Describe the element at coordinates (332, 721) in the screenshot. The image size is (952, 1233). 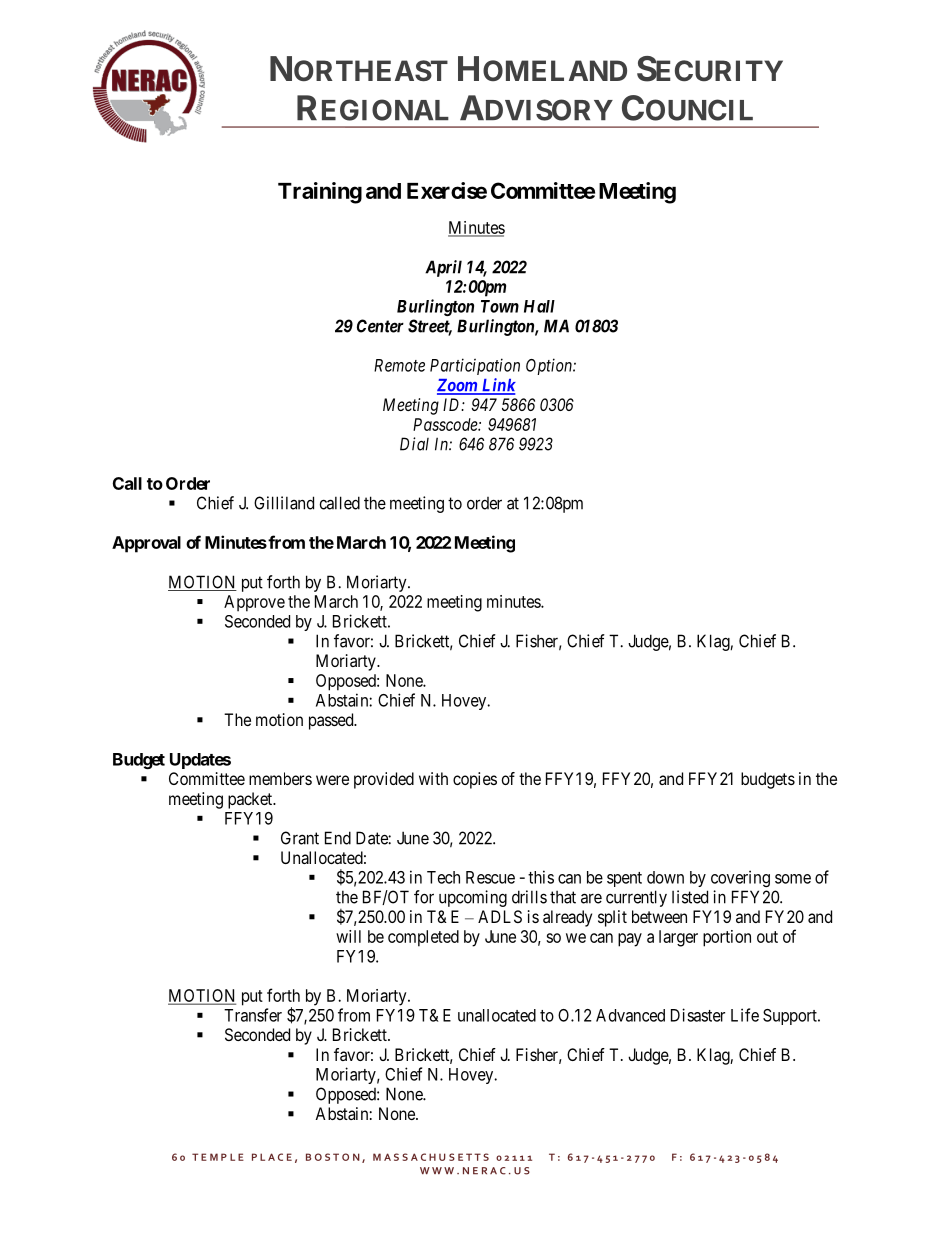
I see `passed` at that location.
